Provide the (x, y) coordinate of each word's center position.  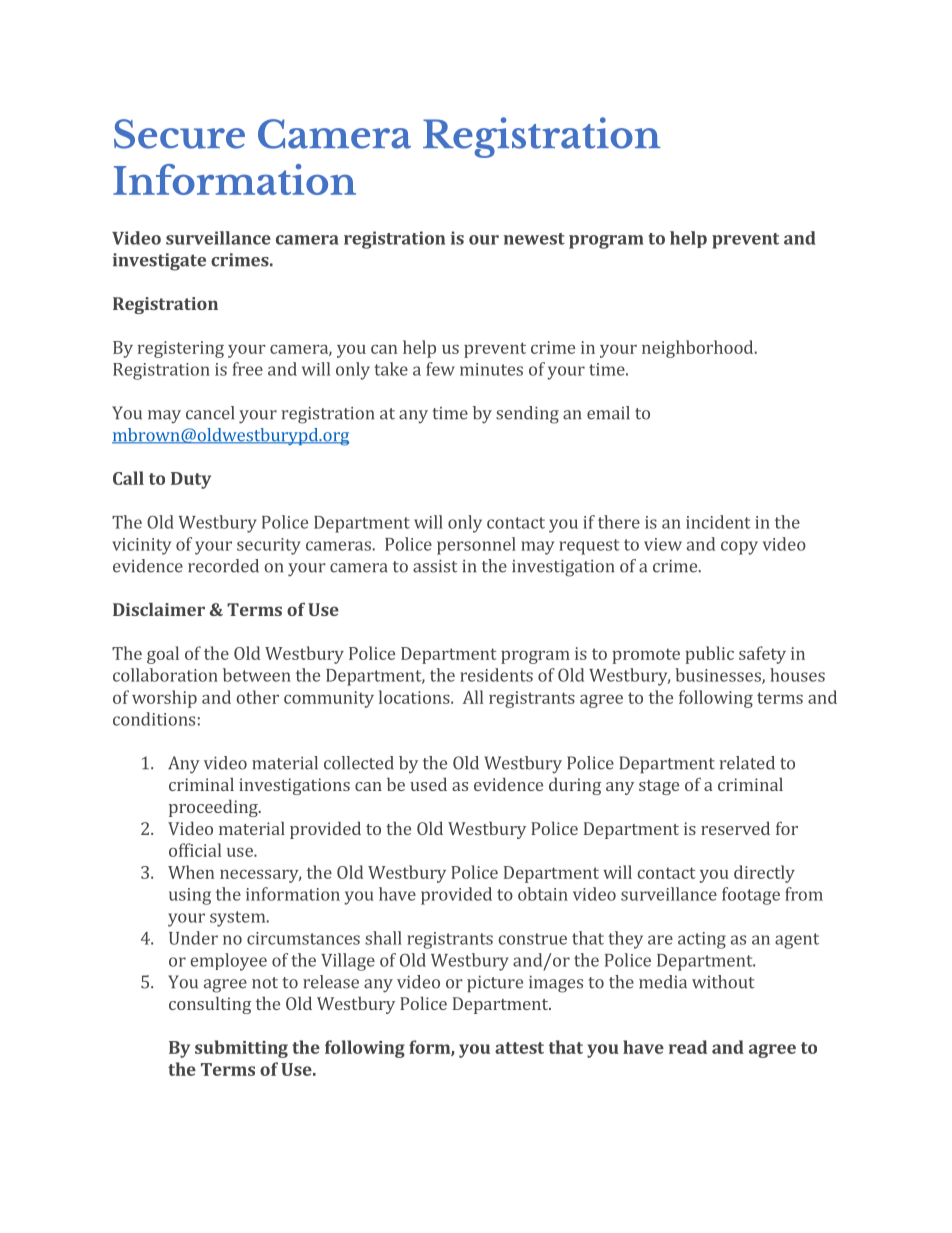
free (247, 369)
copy (739, 548)
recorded (223, 566)
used (428, 784)
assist (435, 566)
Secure (179, 134)
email (608, 413)
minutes (491, 369)
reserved (735, 828)
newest (534, 239)
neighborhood (697, 349)
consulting (210, 1005)
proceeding (214, 808)
